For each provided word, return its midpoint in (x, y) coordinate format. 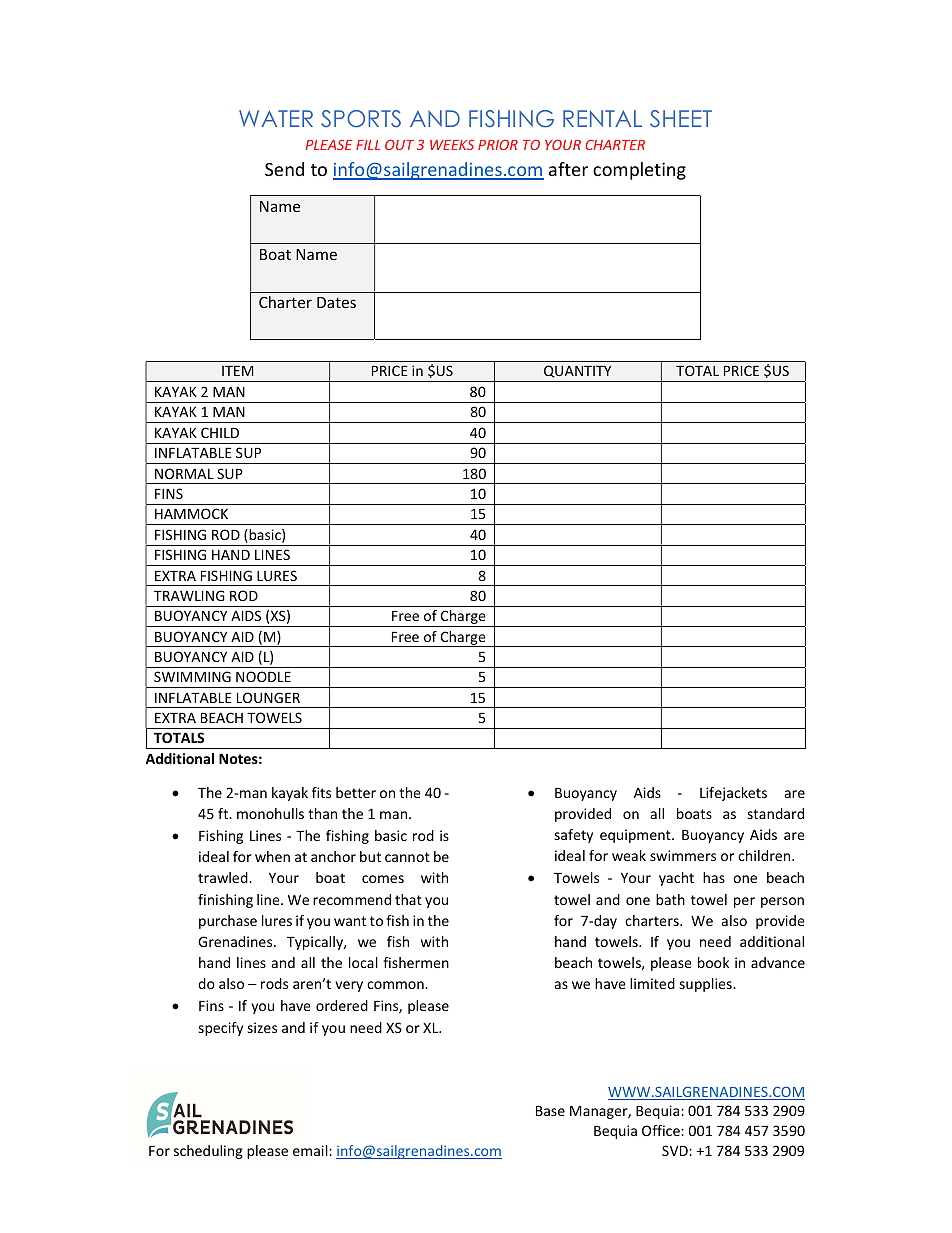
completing (639, 171)
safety (573, 836)
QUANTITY (577, 371)
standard (775, 813)
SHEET (681, 118)
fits (321, 792)
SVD (676, 1150)
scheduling (208, 1152)
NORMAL (184, 473)
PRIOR (498, 144)
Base (550, 1111)
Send (284, 169)
